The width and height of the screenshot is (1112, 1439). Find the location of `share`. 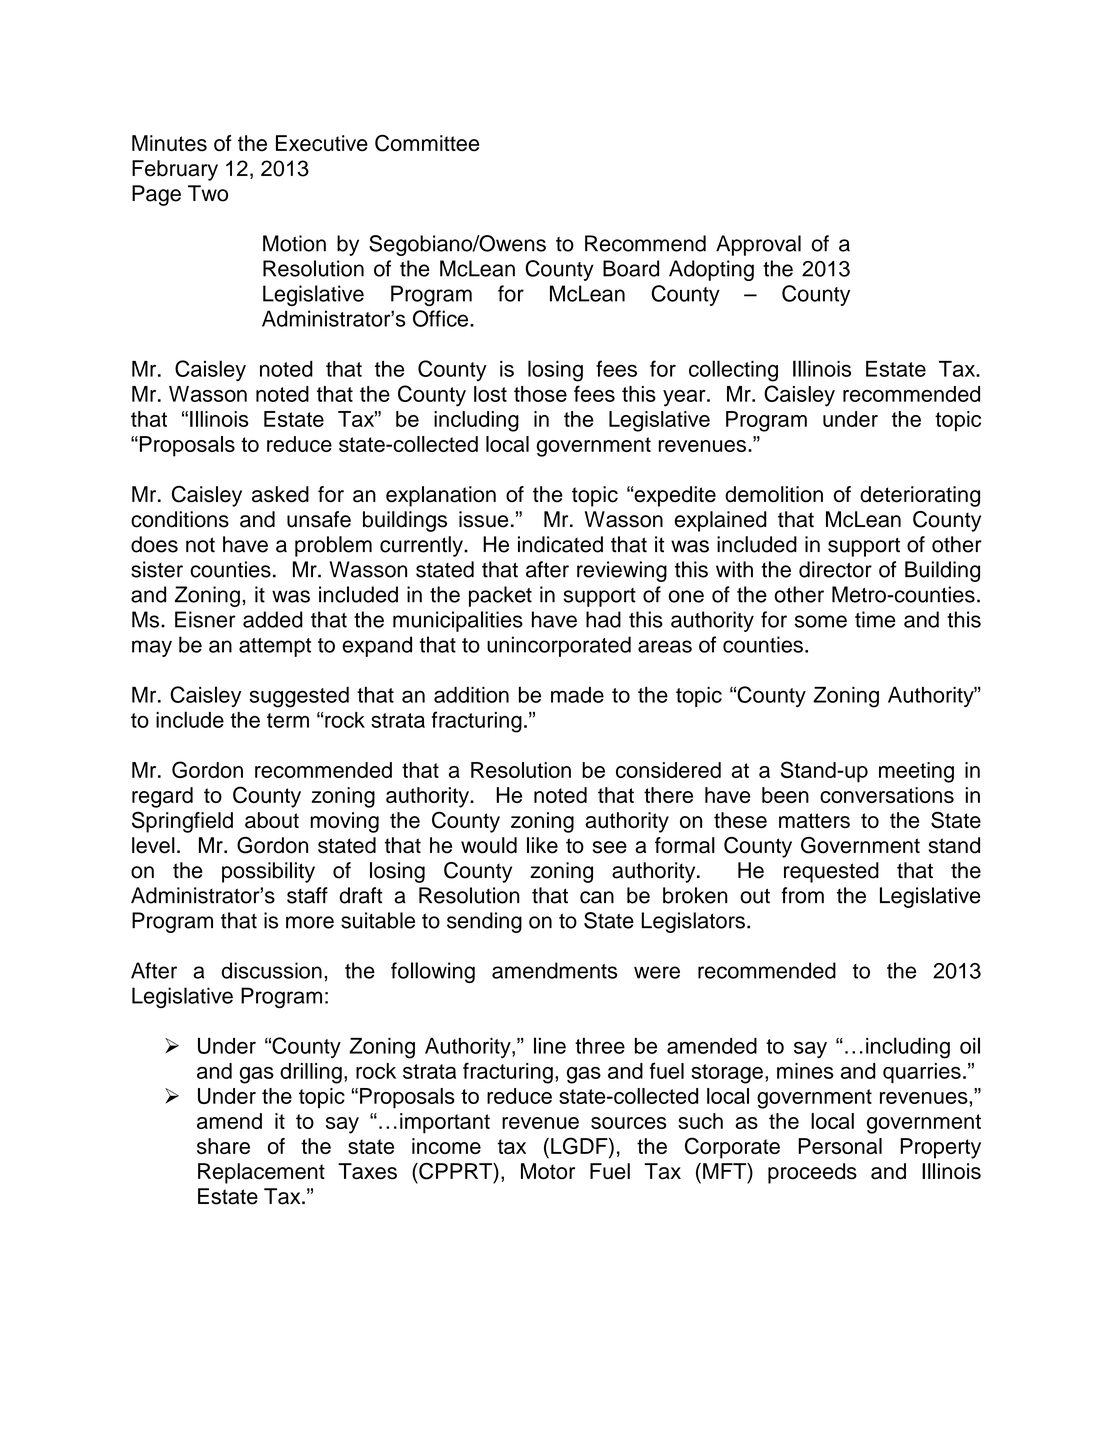

share is located at coordinates (223, 1146).
